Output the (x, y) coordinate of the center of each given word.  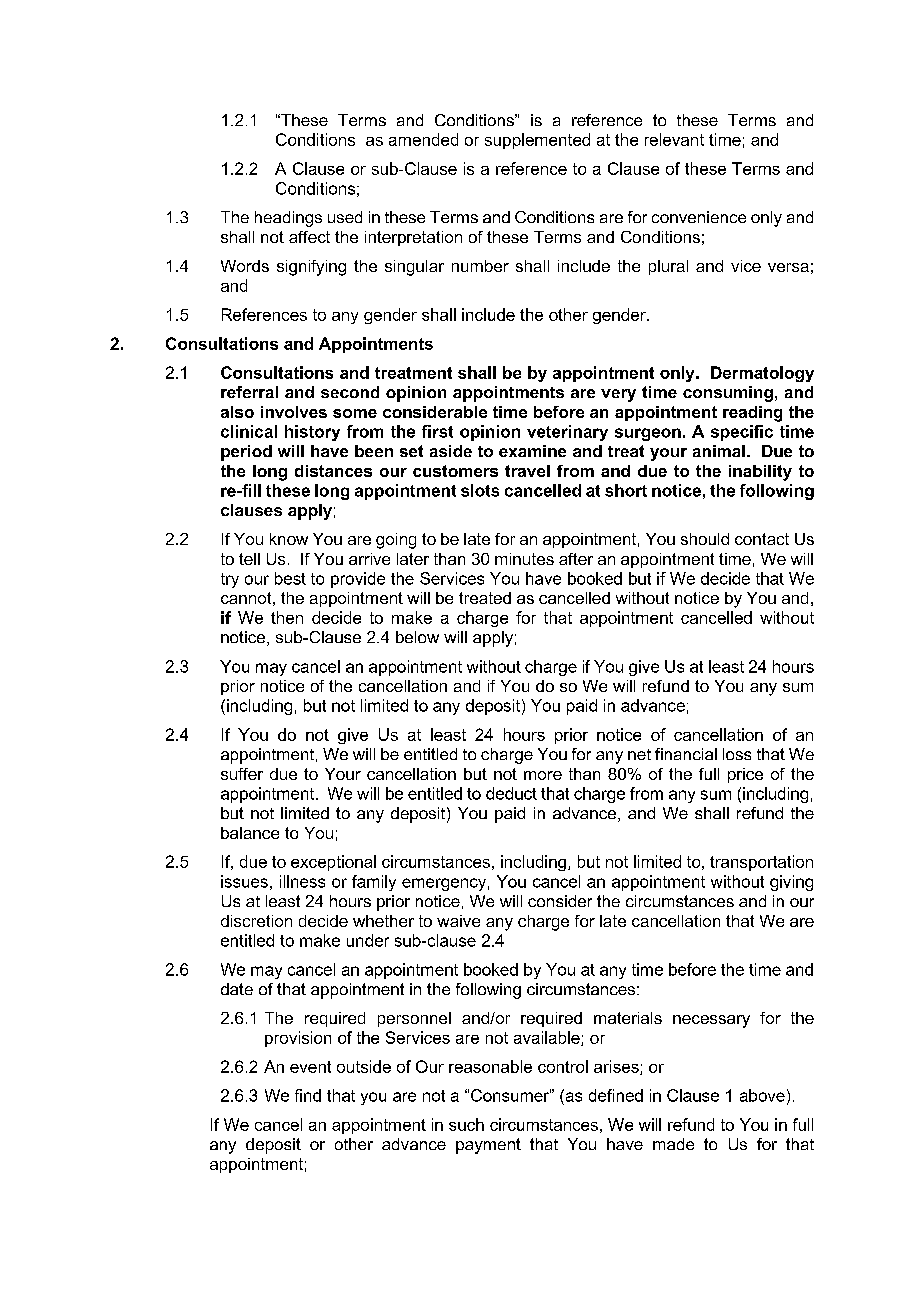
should (705, 539)
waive (458, 921)
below (417, 637)
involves (294, 412)
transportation (761, 863)
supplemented (537, 141)
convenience (699, 217)
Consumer (511, 1095)
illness (302, 881)
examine (532, 451)
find (308, 1095)
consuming (728, 394)
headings (288, 219)
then (287, 617)
